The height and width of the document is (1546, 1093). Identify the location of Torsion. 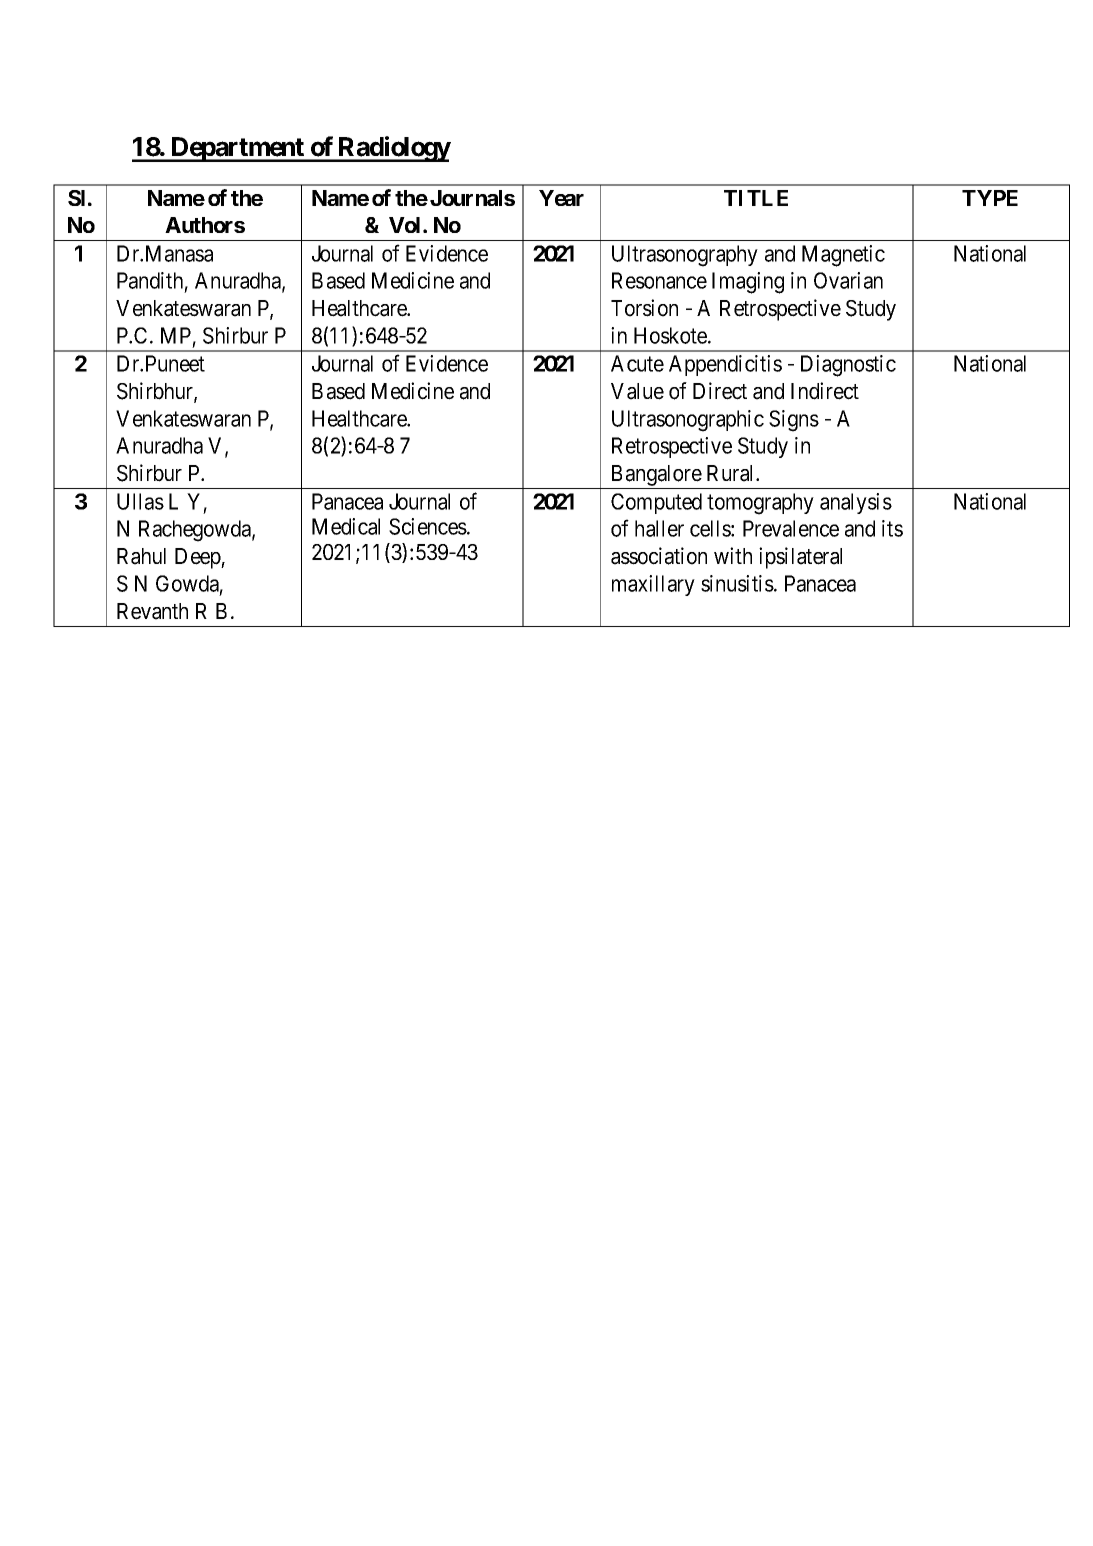
(644, 308).
